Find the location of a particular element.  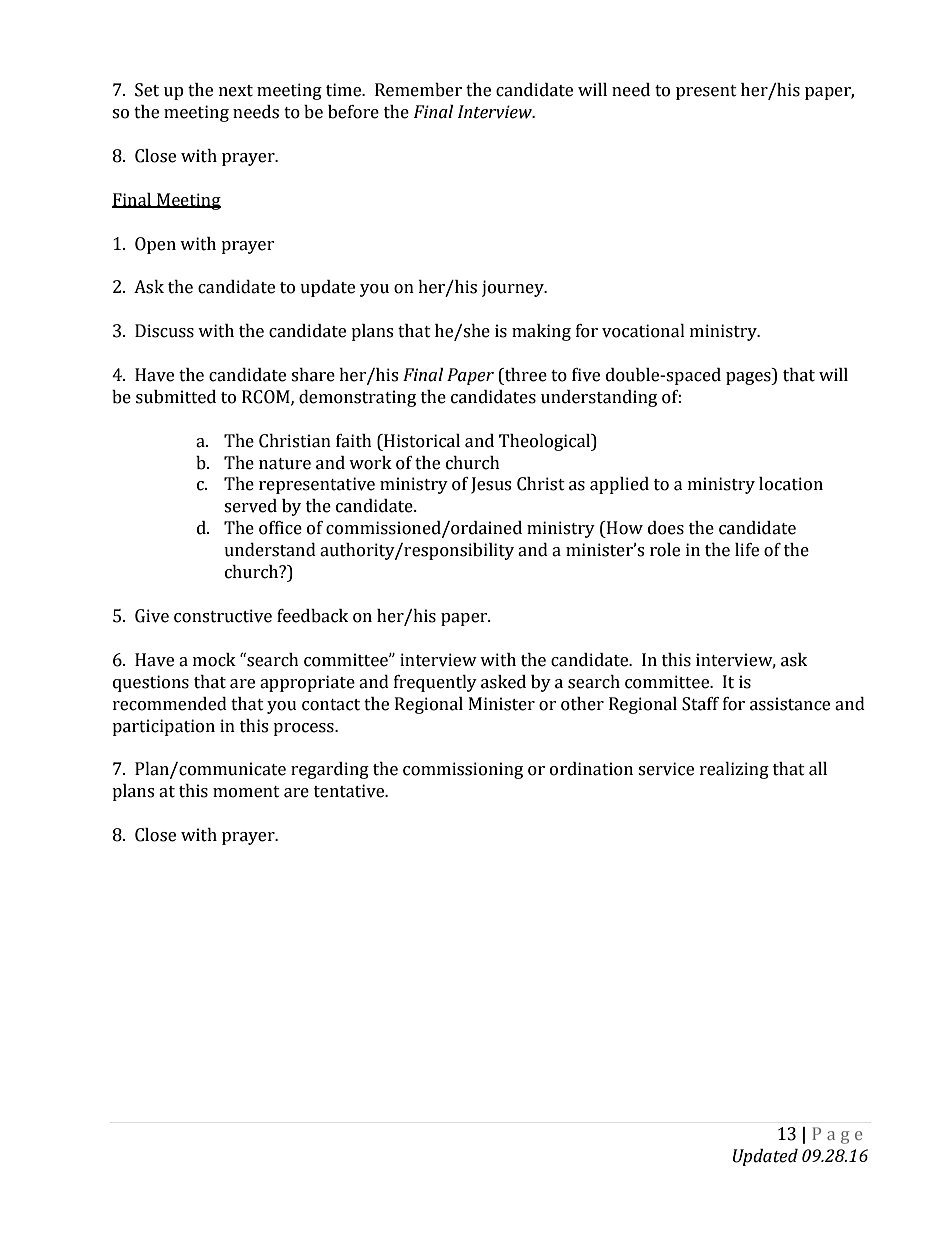

office is located at coordinates (280, 528).
